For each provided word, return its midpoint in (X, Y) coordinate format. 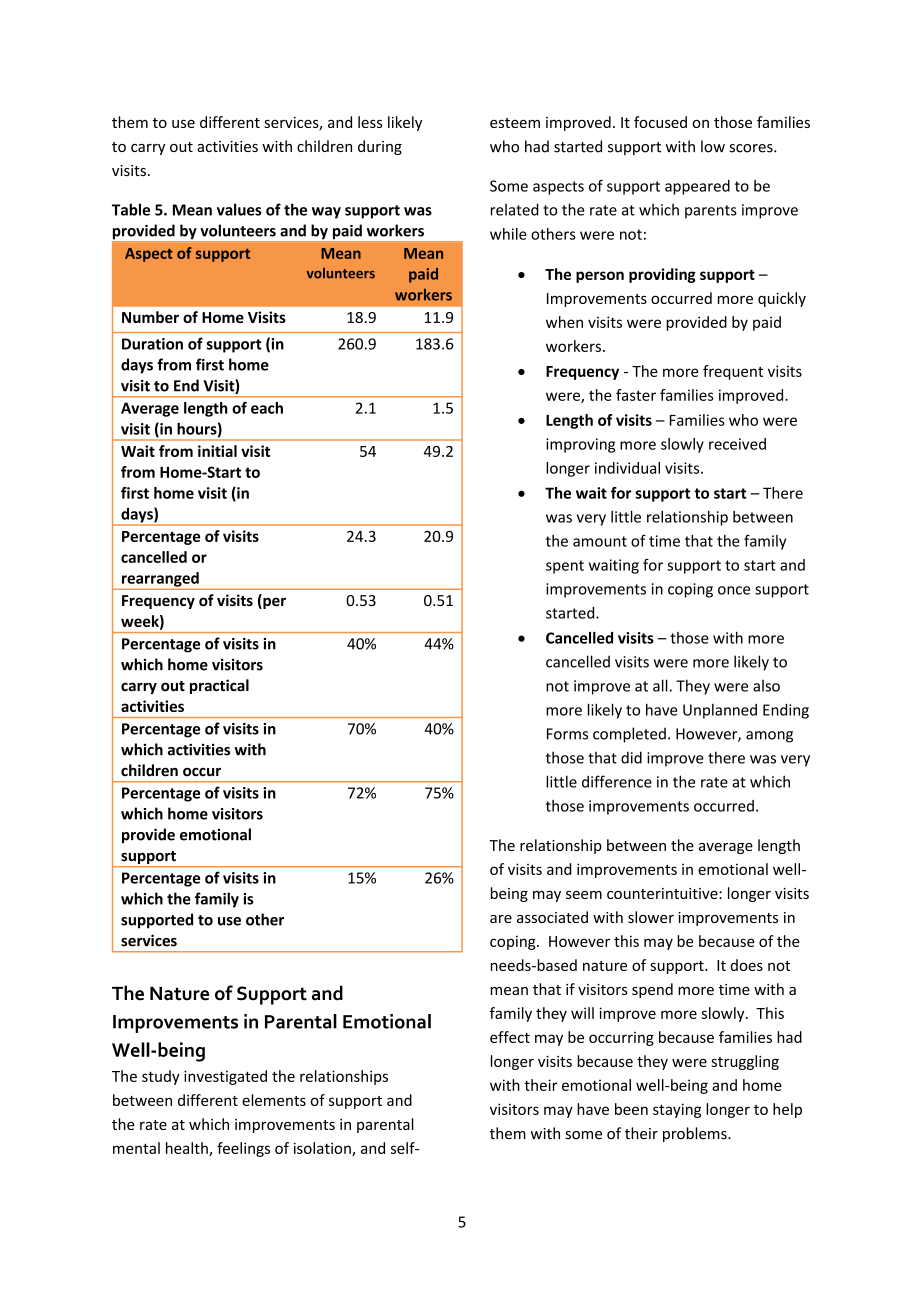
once (734, 590)
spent (565, 567)
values (239, 209)
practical (219, 686)
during (380, 147)
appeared (697, 187)
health (188, 1149)
